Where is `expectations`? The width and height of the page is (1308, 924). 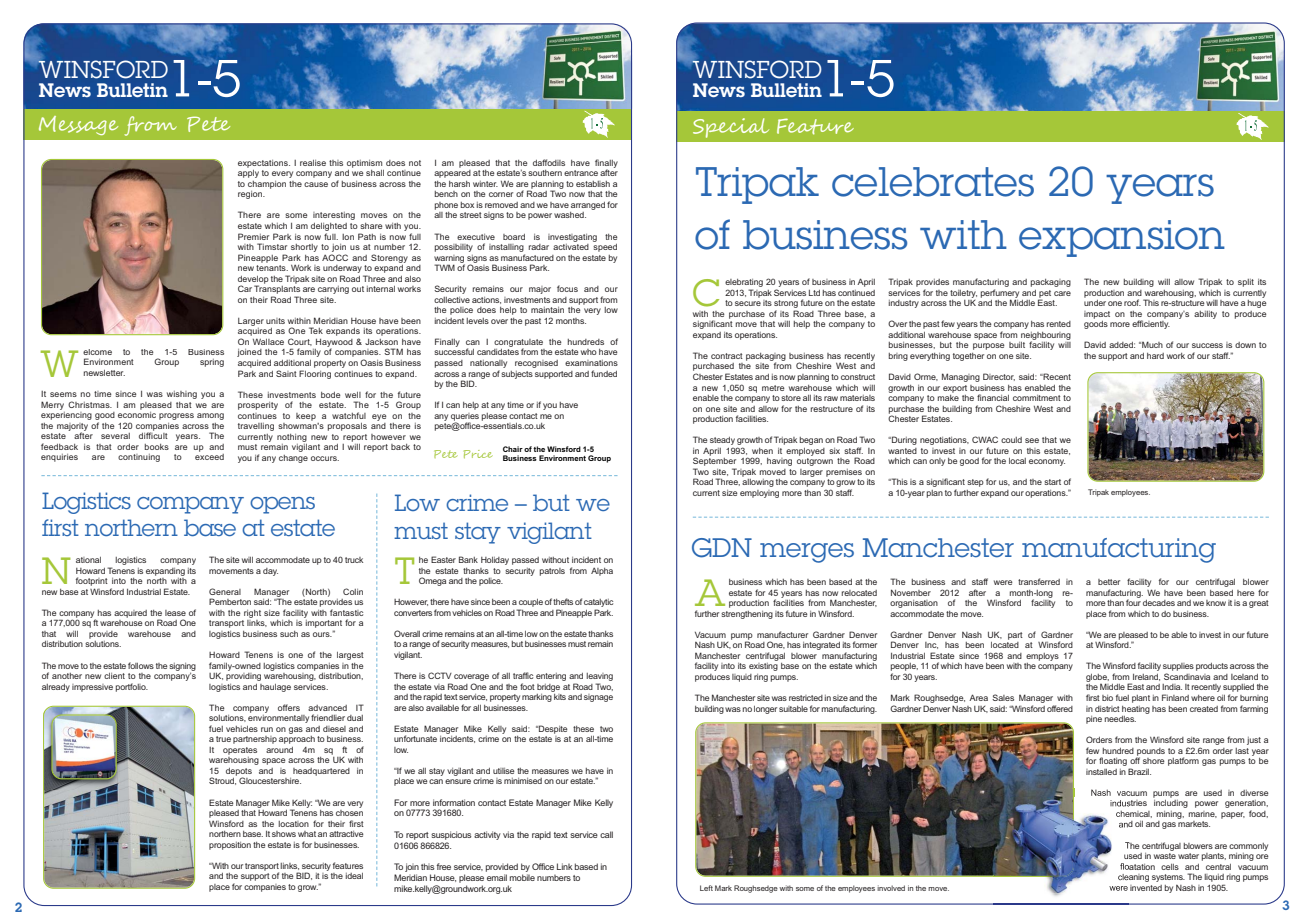
expectations is located at coordinates (264, 164).
